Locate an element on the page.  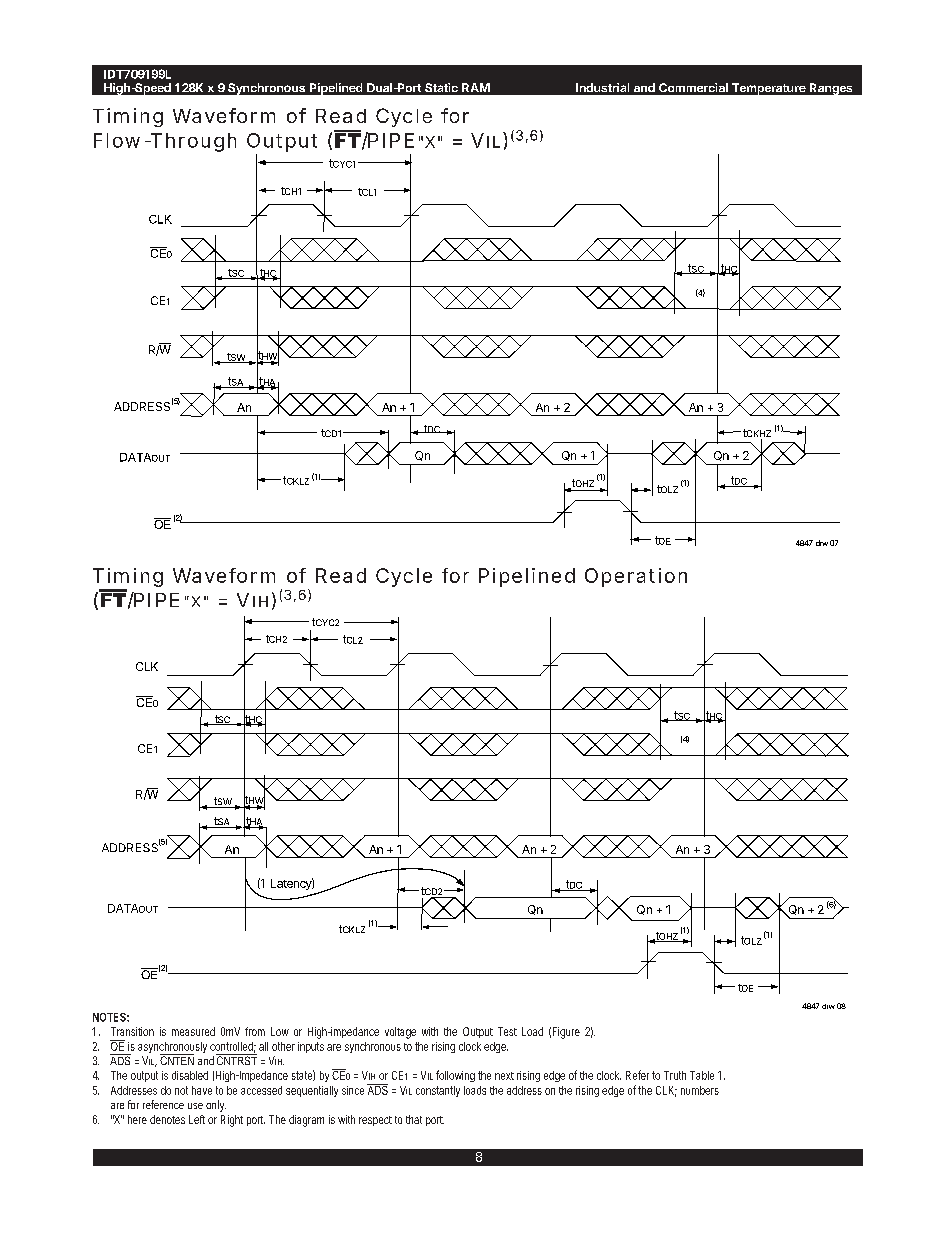
that is located at coordinates (414, 1119).
